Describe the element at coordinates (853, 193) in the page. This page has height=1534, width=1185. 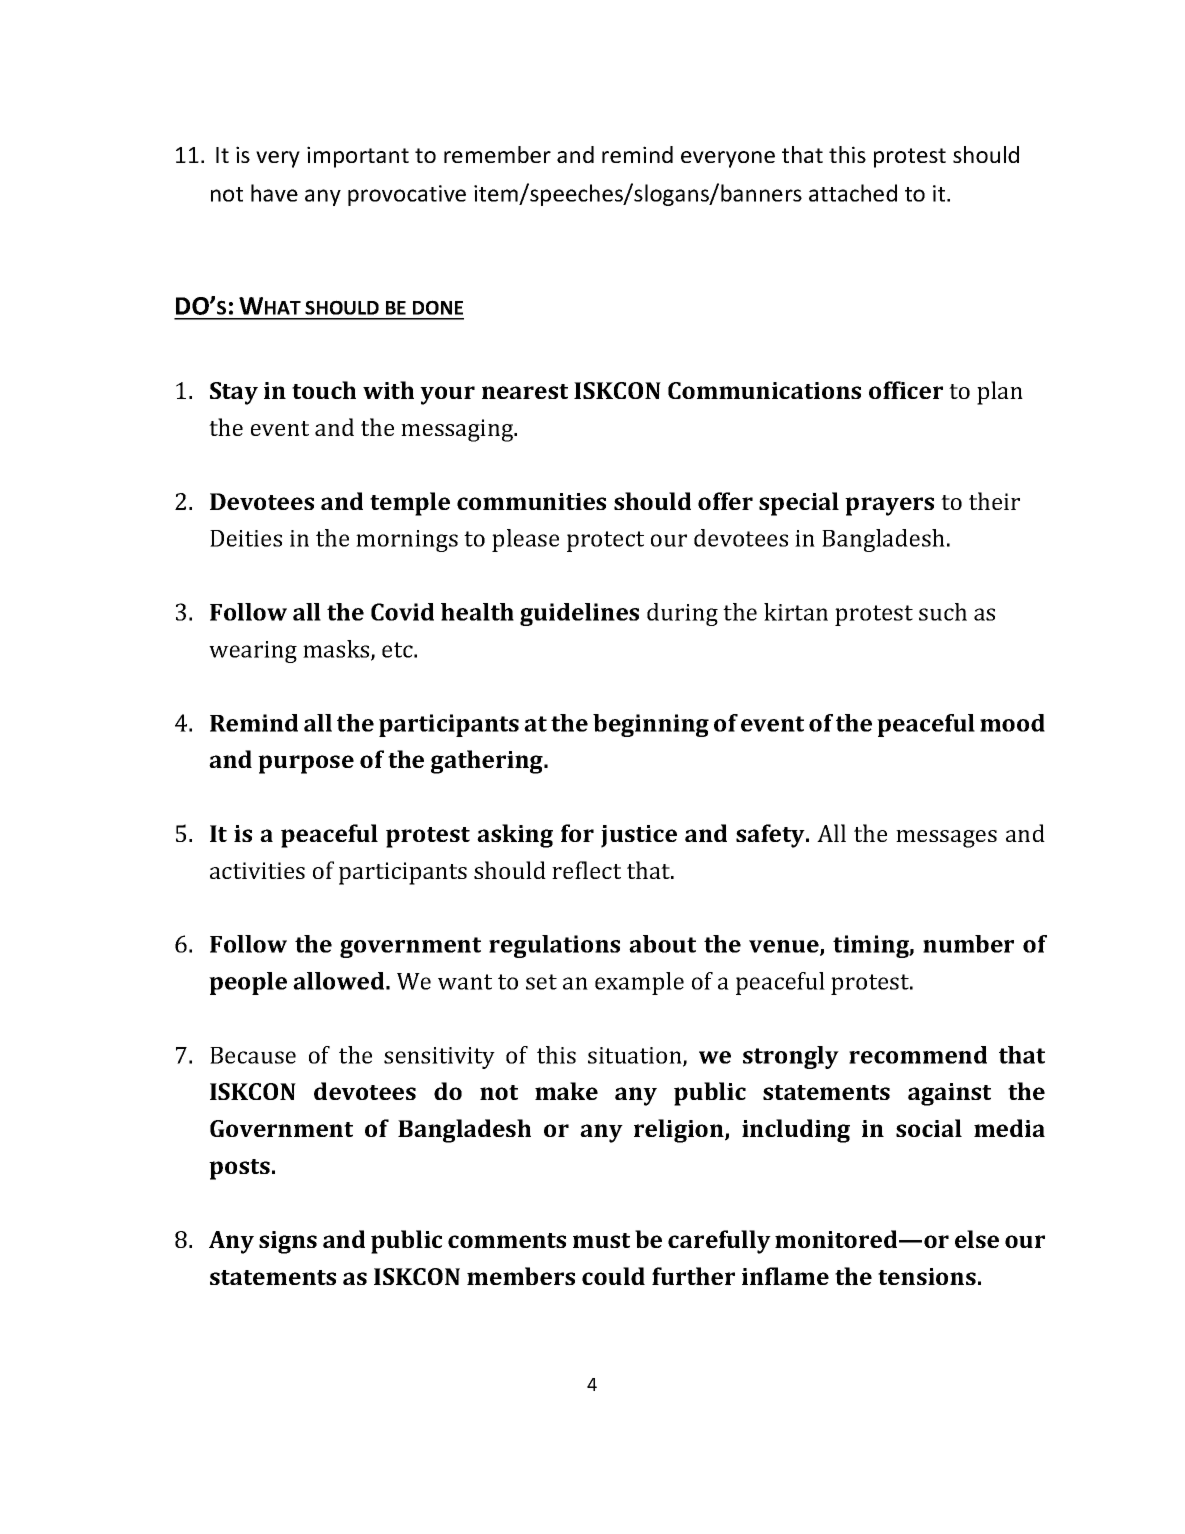
I see `attached` at that location.
